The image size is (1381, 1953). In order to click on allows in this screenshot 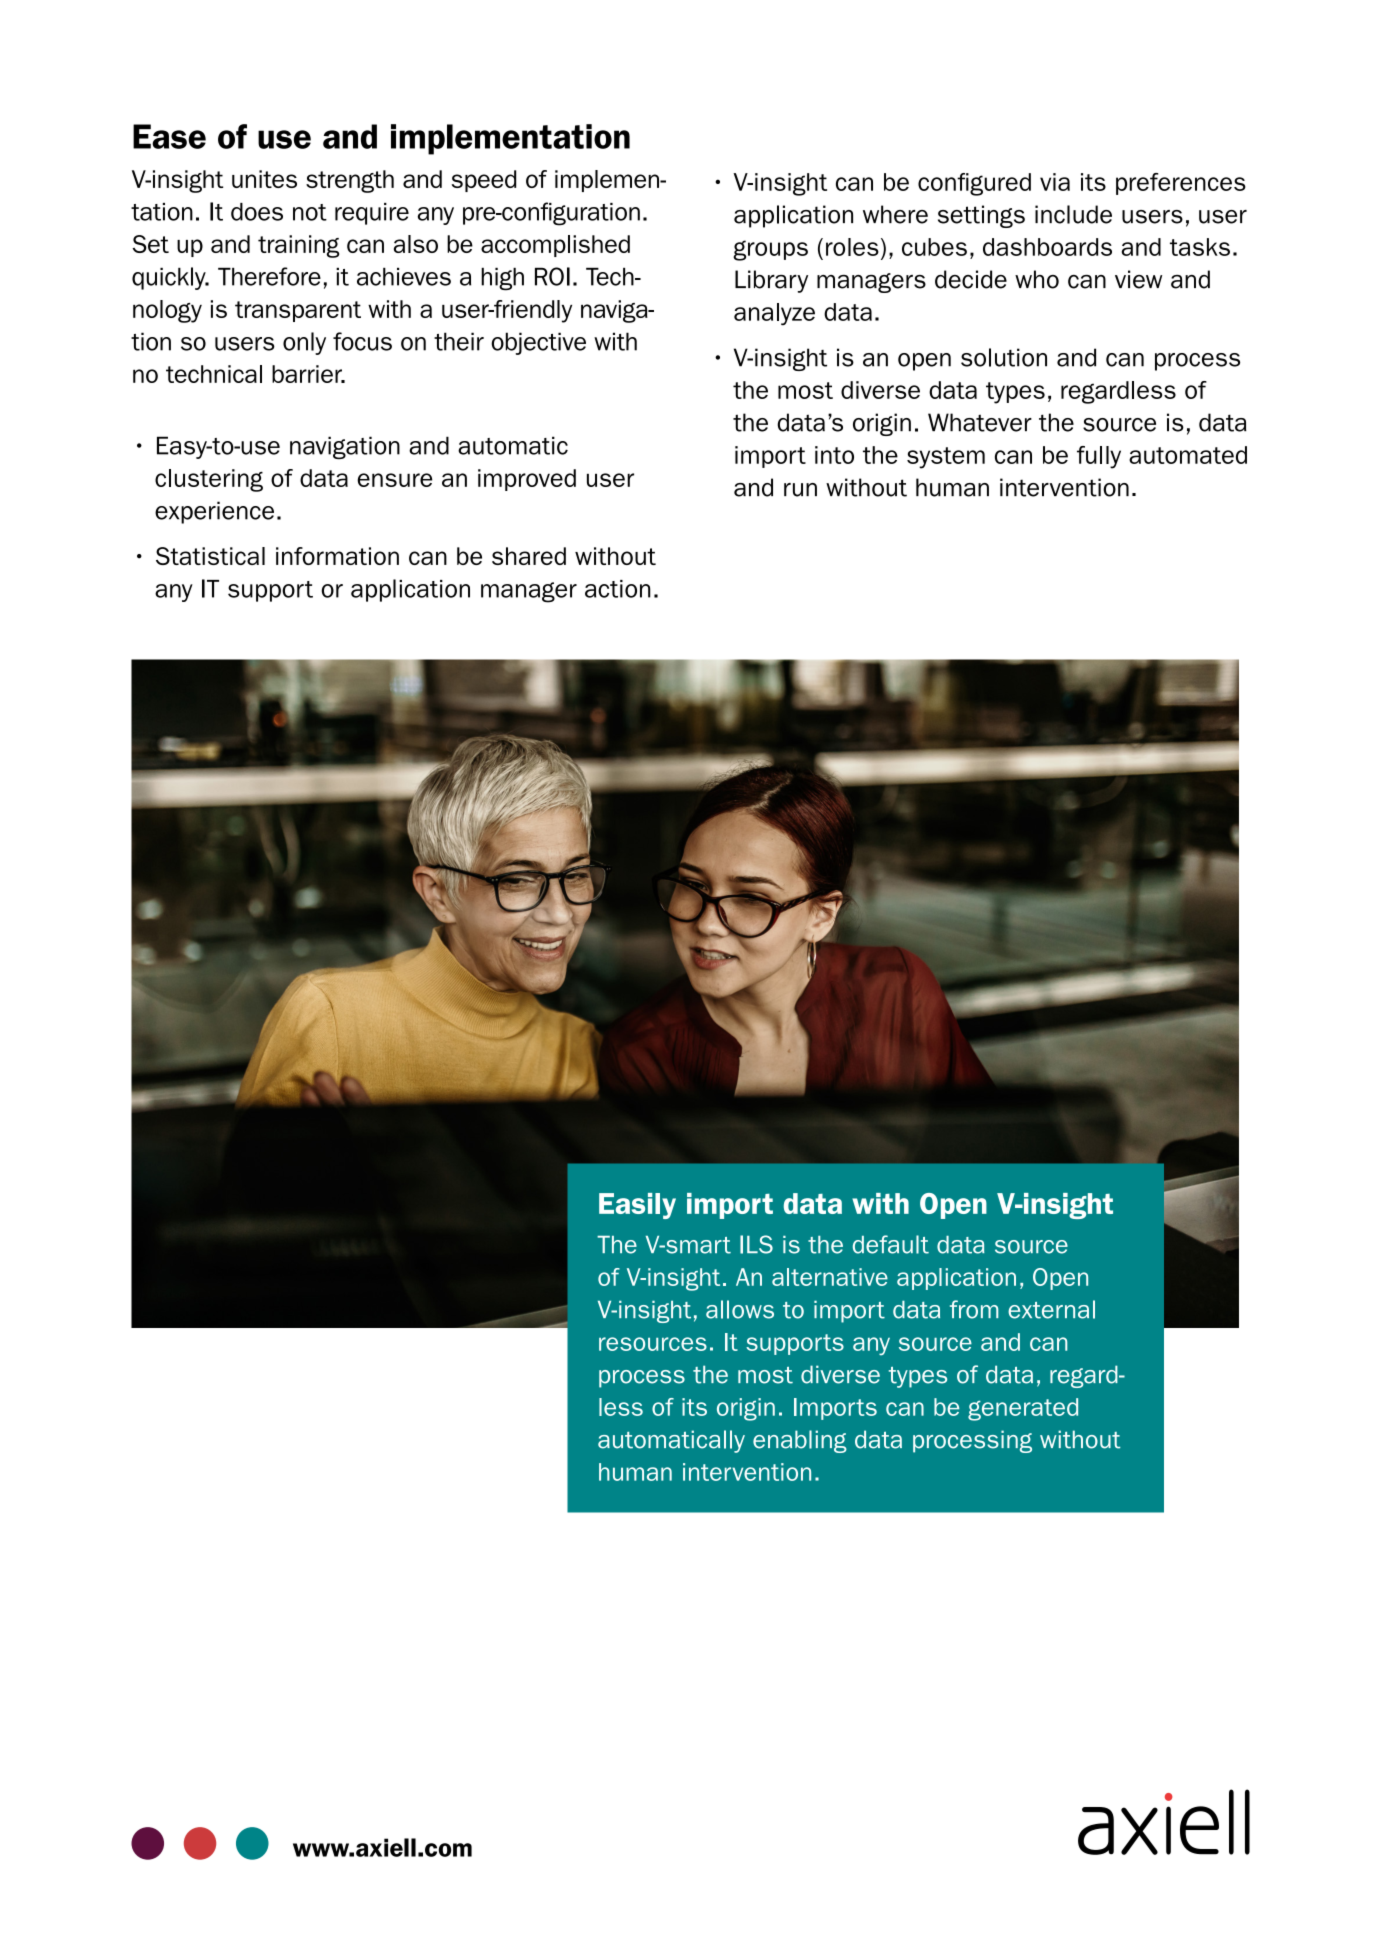, I will do `click(740, 1309)`.
